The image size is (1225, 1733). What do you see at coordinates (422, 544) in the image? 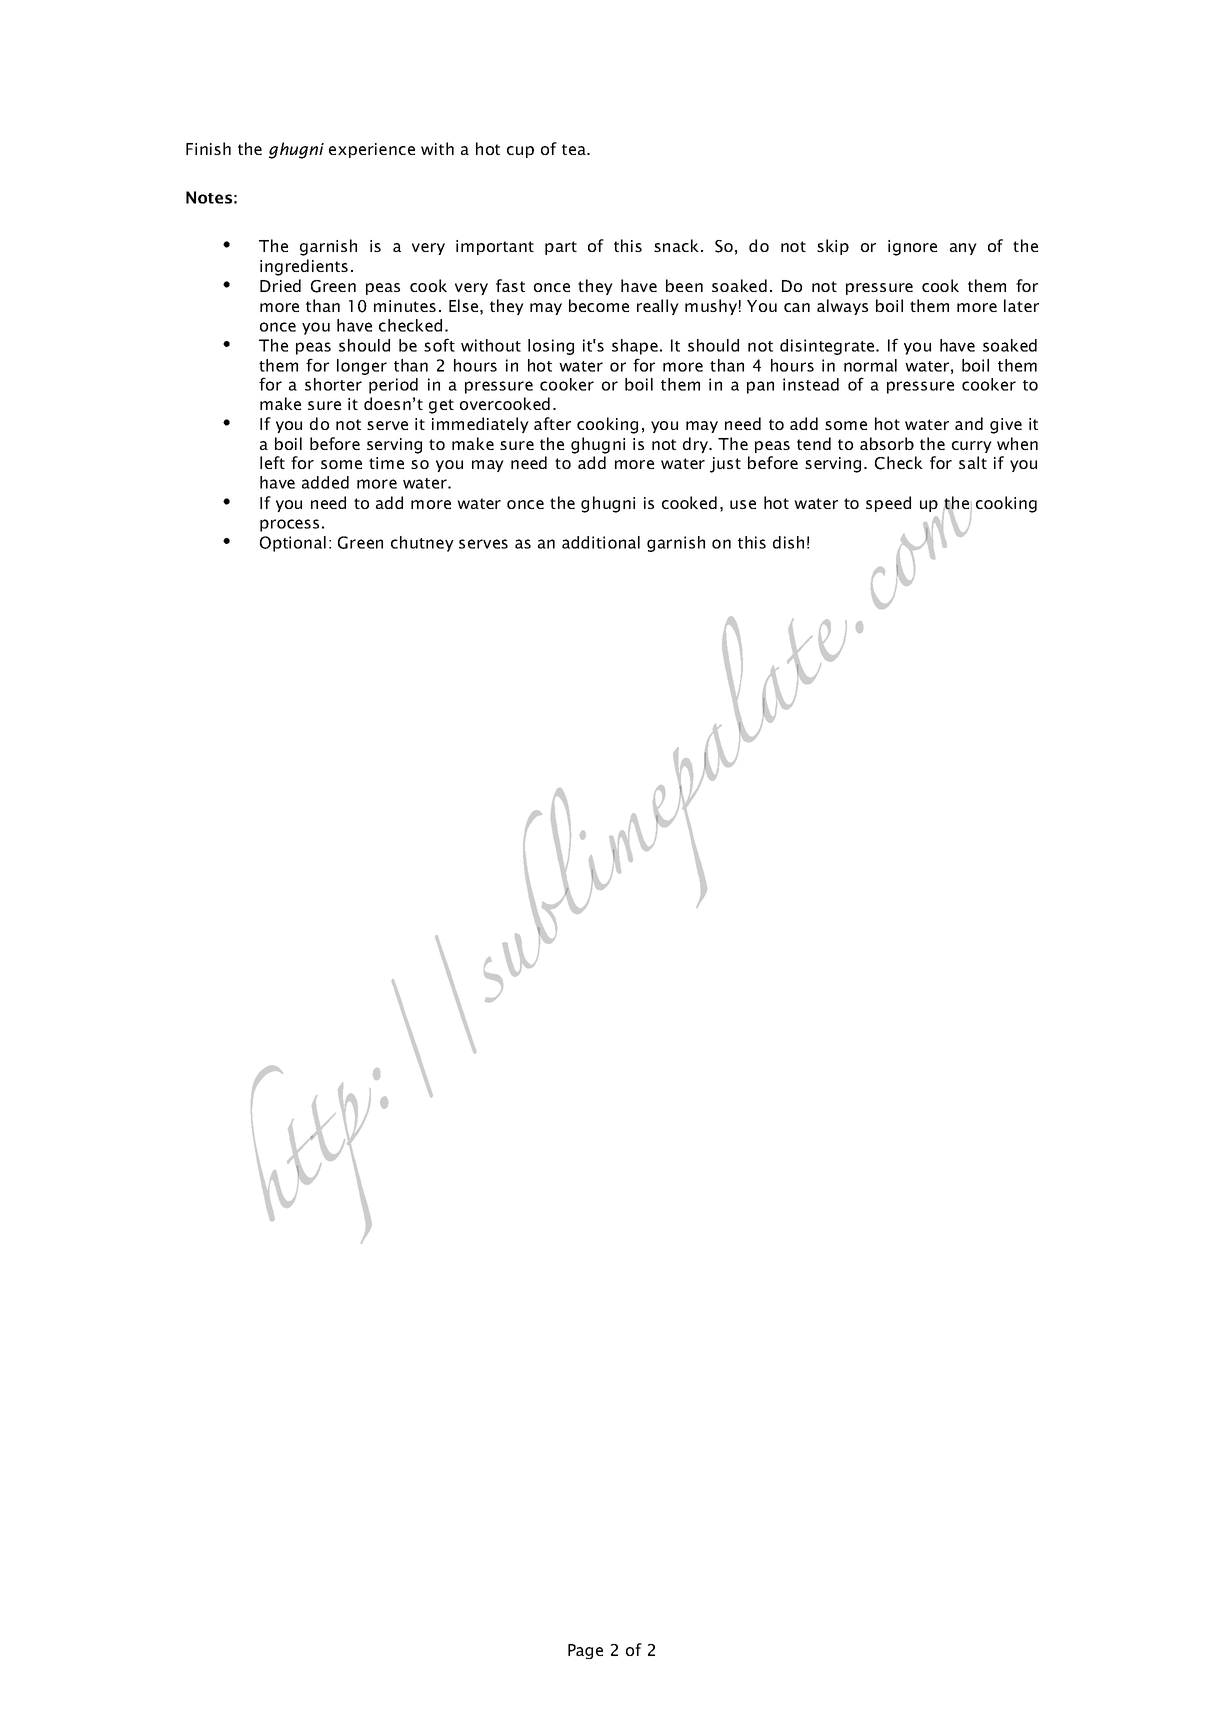
I see `chutney` at bounding box center [422, 544].
